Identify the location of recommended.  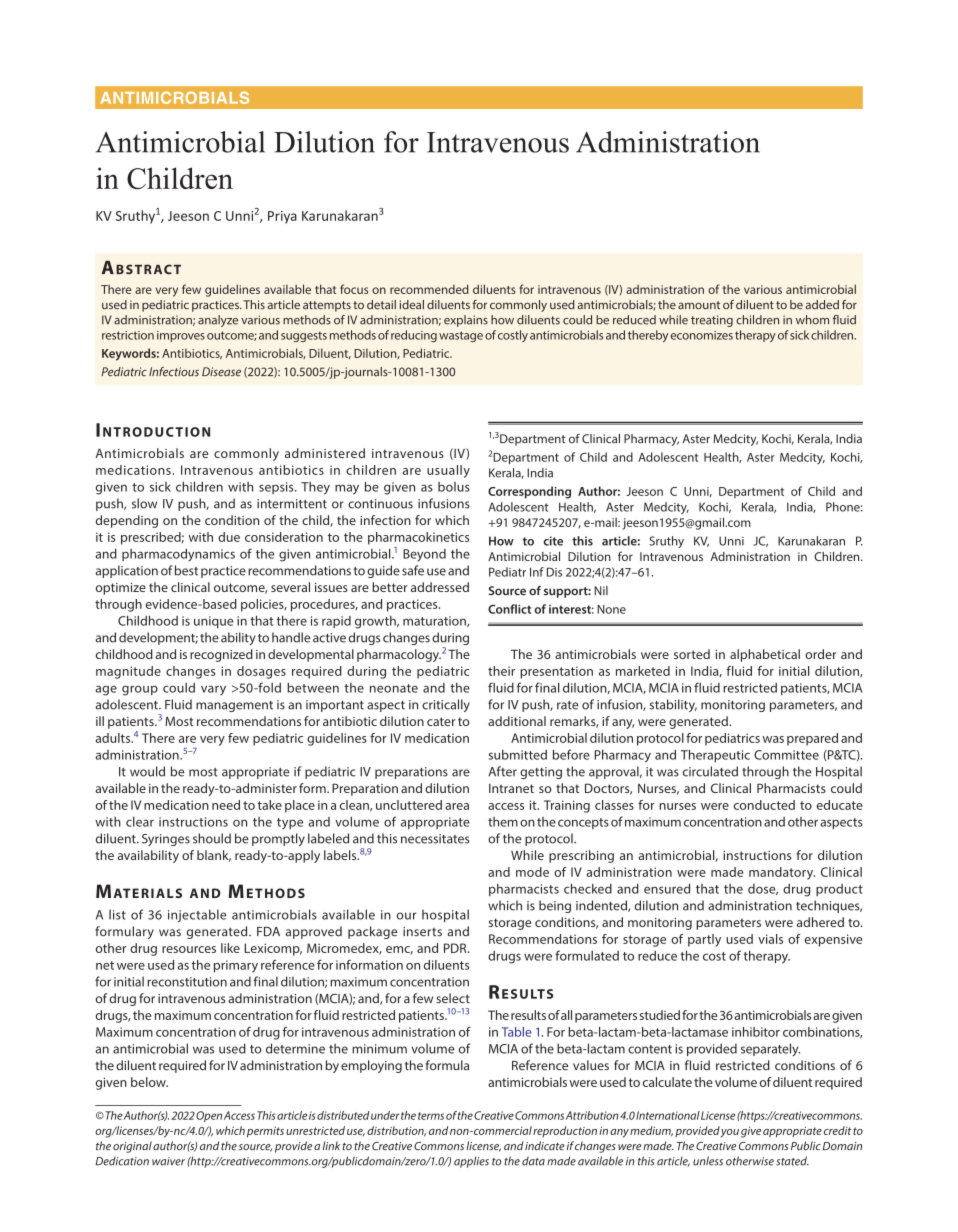
(429, 289).
